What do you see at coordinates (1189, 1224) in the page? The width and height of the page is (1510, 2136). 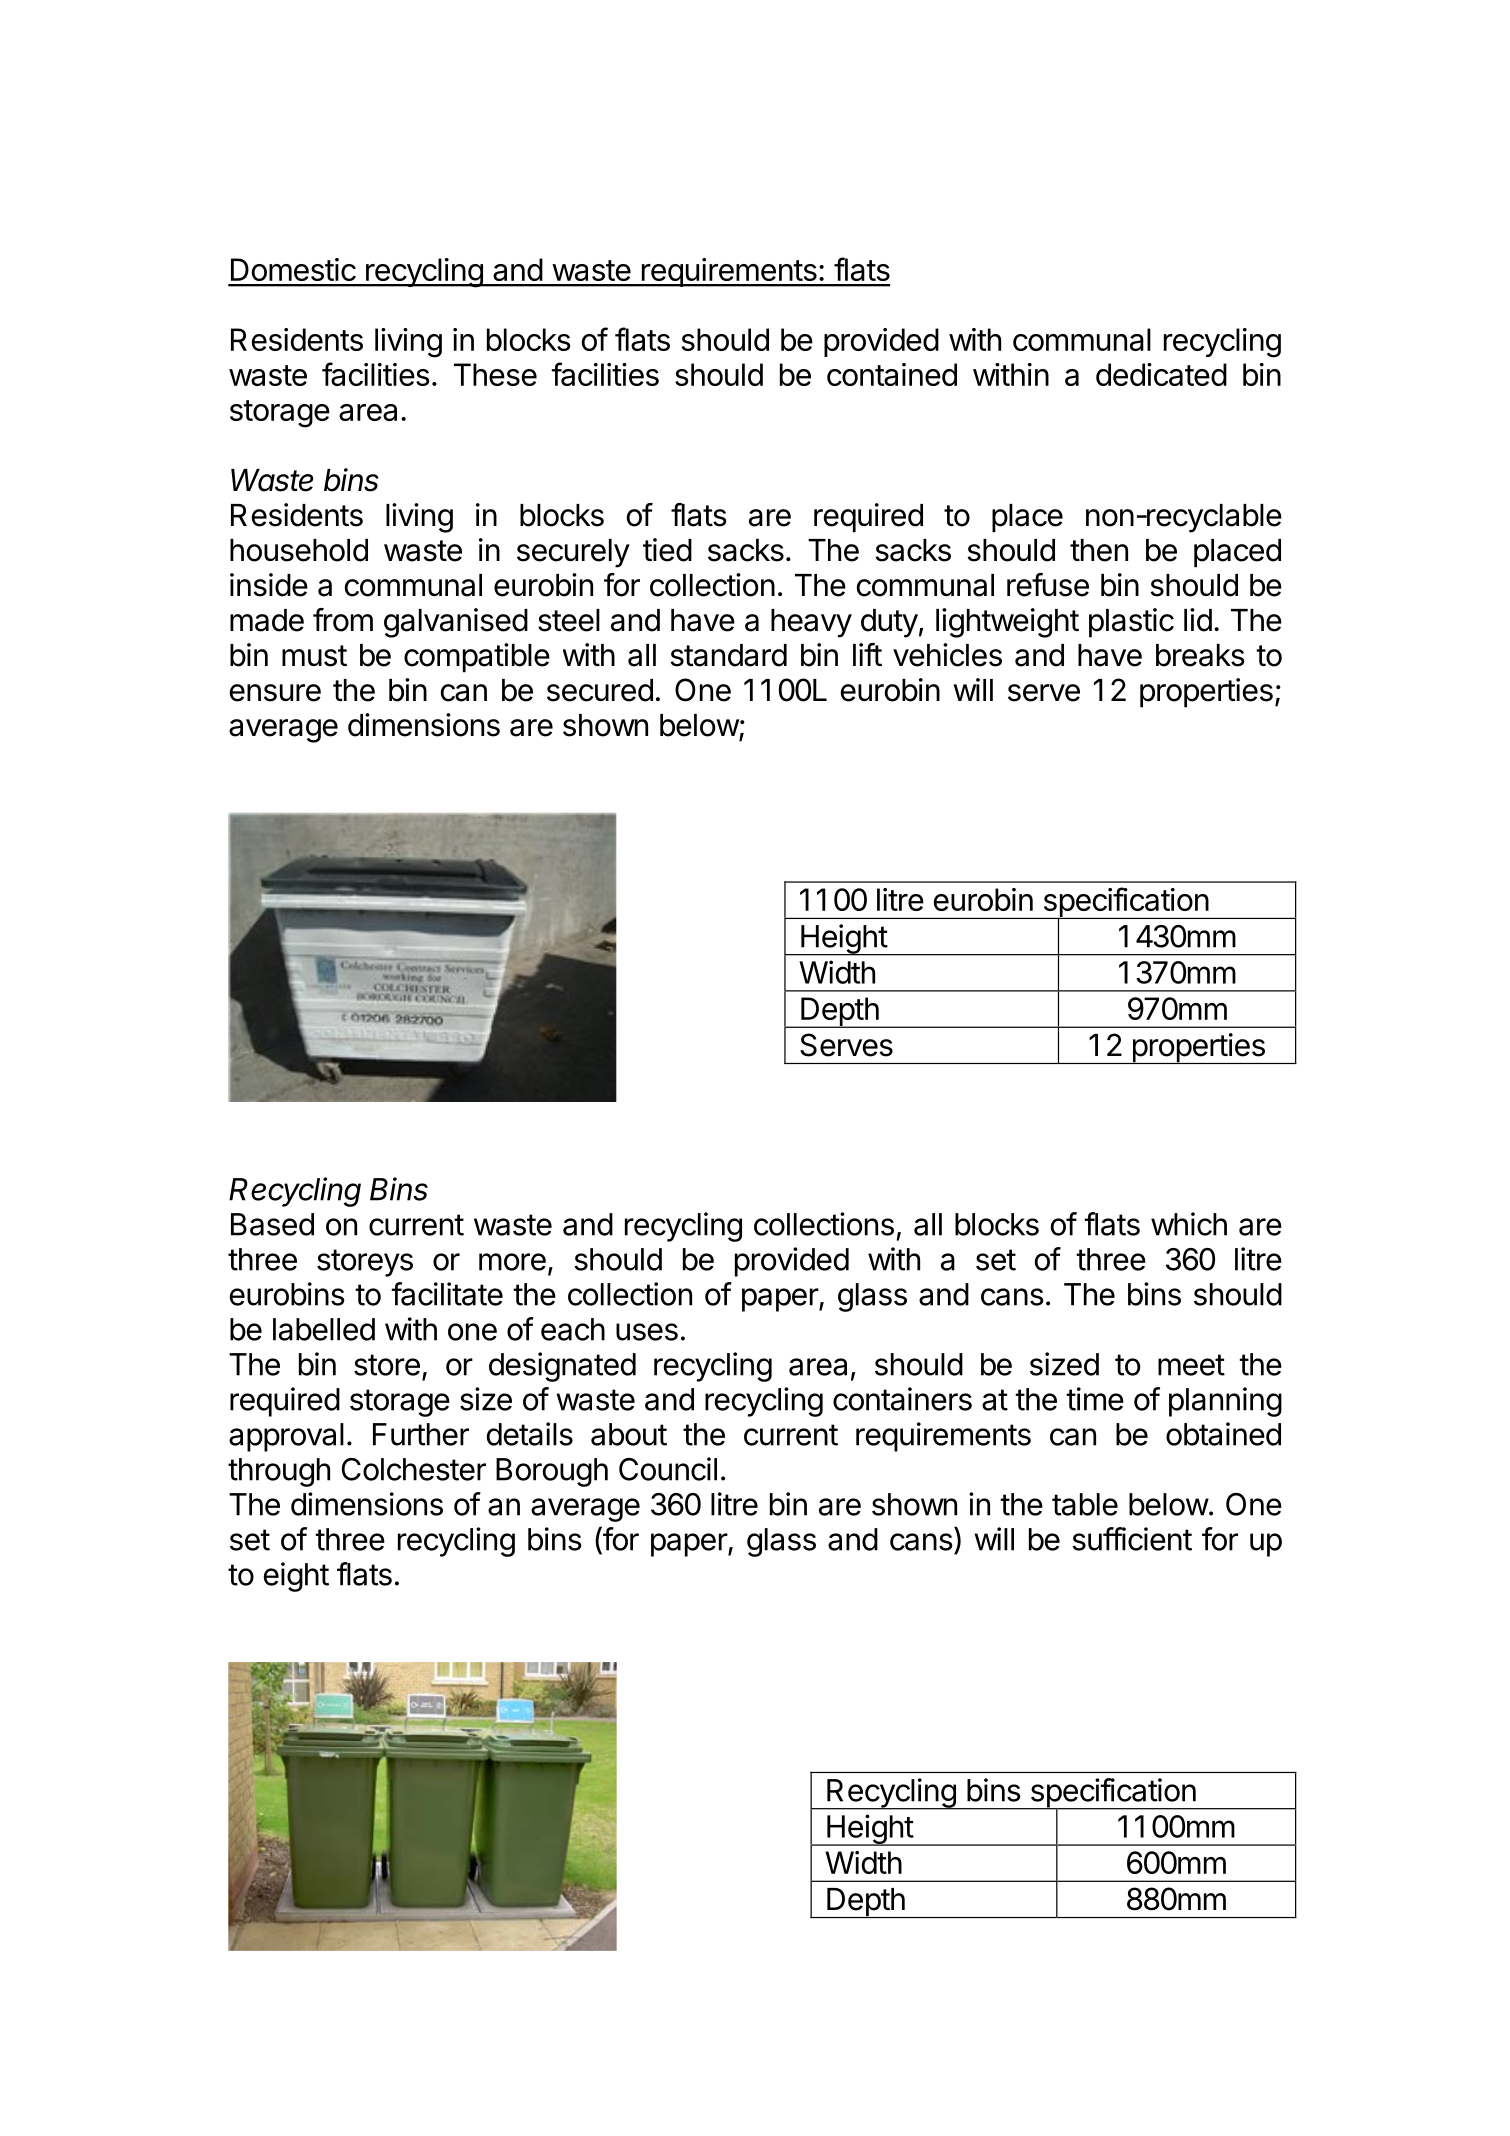 I see `which` at bounding box center [1189, 1224].
